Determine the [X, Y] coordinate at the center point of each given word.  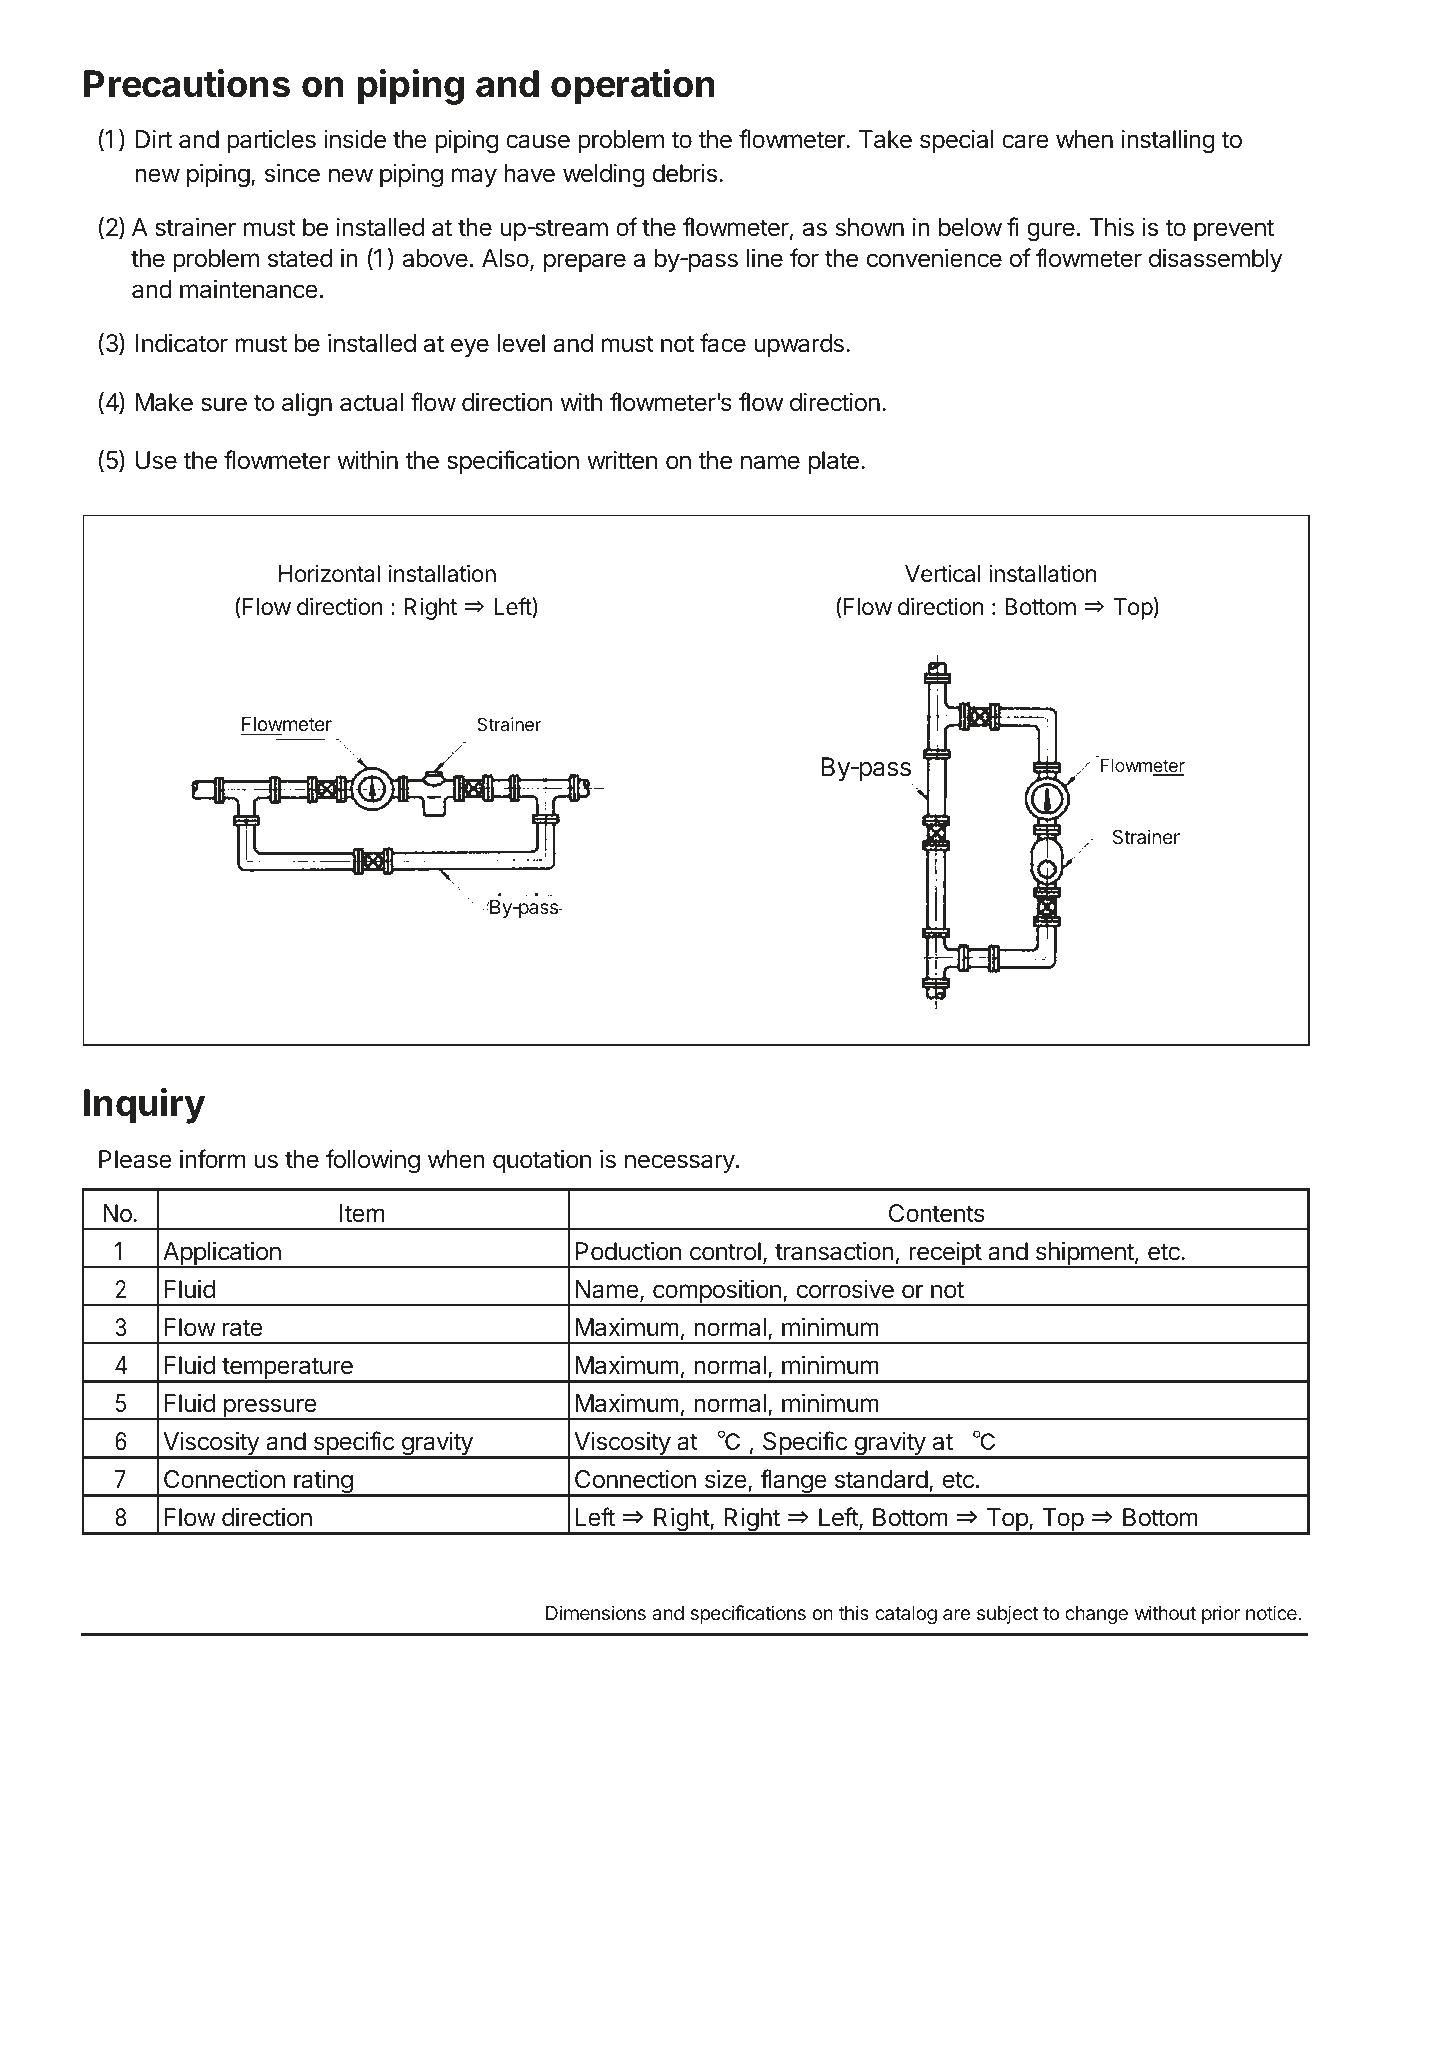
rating [323, 1483]
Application [222, 1255]
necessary [680, 1163]
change [1096, 1615]
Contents [937, 1213]
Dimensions [596, 1612]
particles [271, 141]
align [307, 405]
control [725, 1251]
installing [1168, 142]
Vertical [942, 574]
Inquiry [144, 1106]
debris [684, 173]
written [622, 460]
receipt [945, 1255]
